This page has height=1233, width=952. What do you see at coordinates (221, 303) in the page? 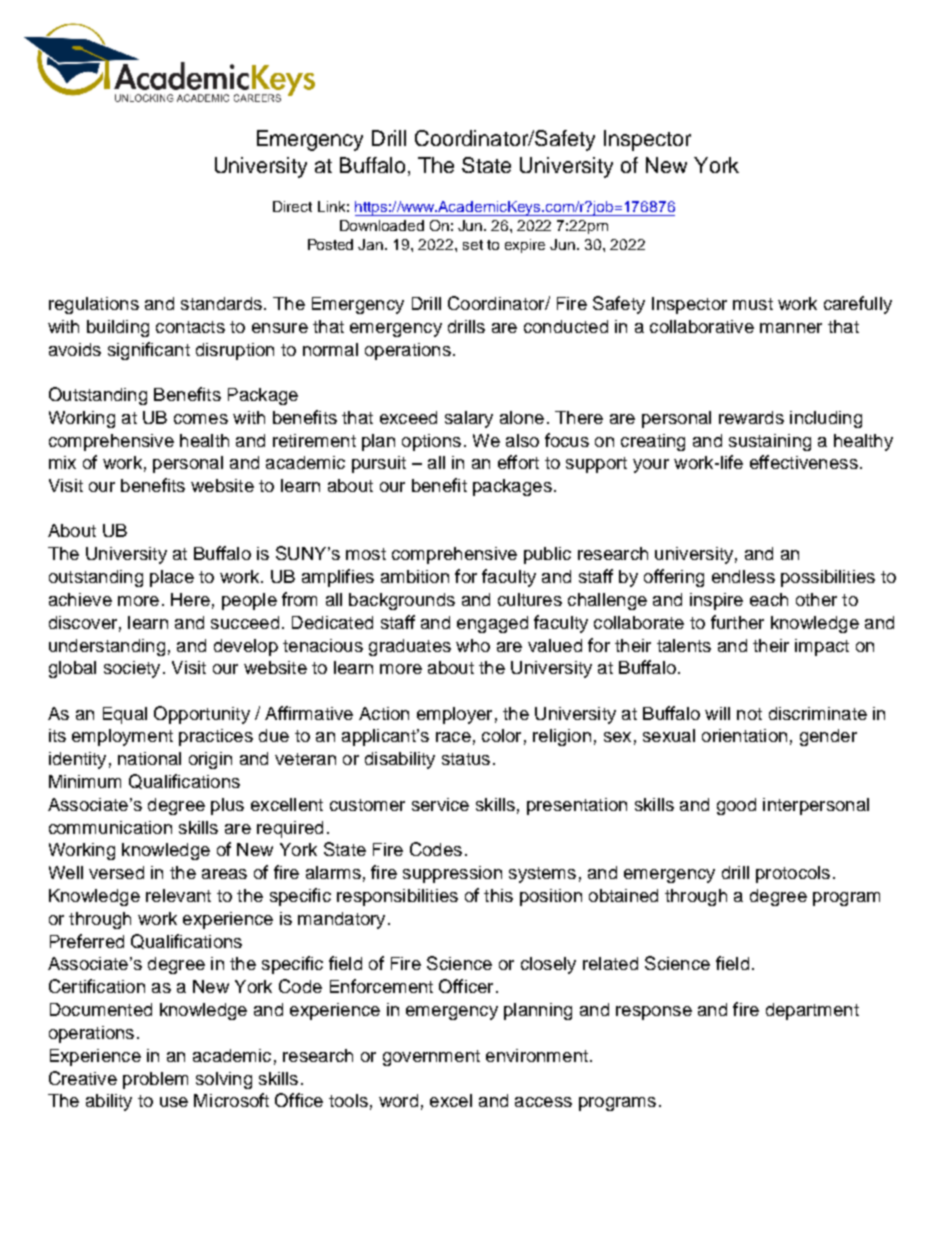
I see `standards` at bounding box center [221, 303].
